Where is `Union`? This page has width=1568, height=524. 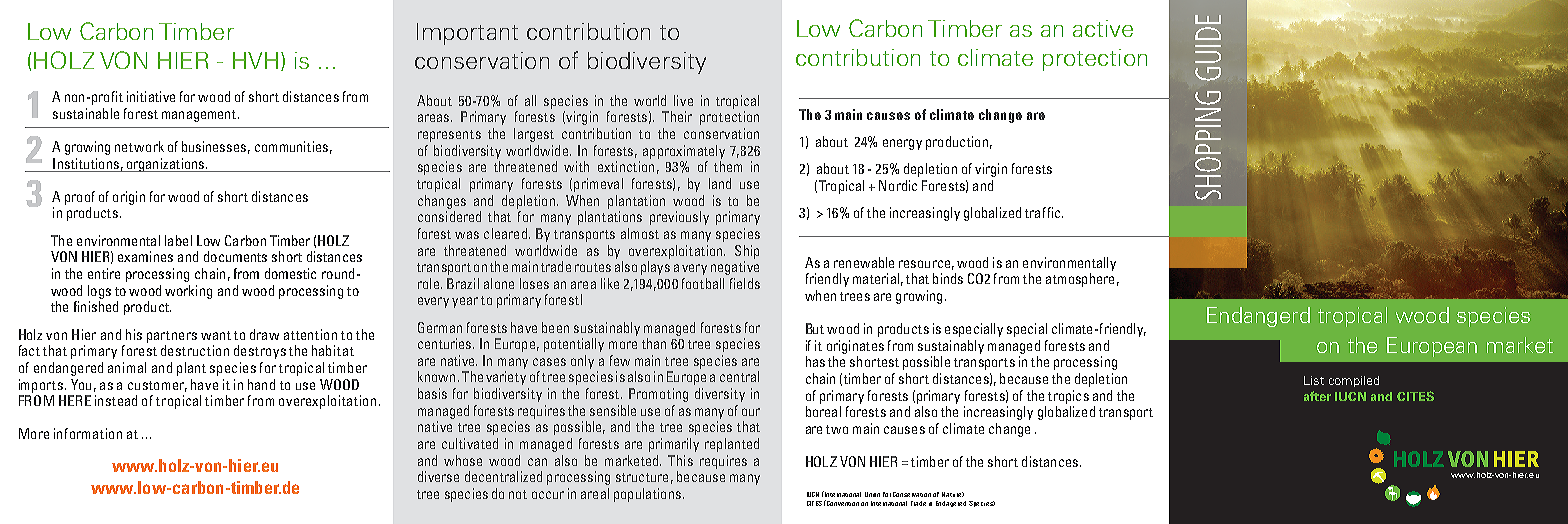 Union is located at coordinates (872, 494).
